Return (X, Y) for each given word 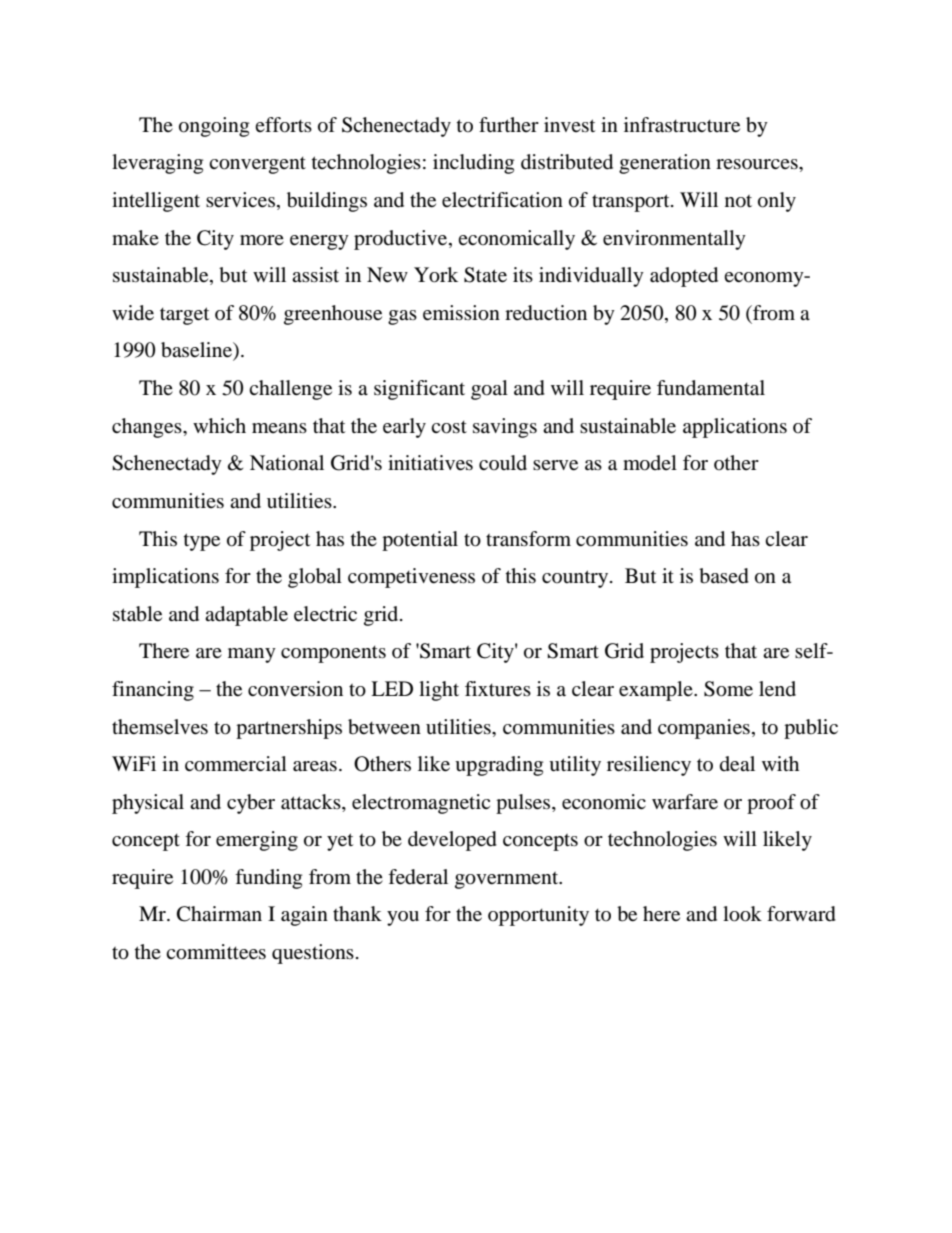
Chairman (219, 914)
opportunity (538, 916)
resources (758, 164)
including (473, 164)
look (742, 914)
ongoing (214, 127)
